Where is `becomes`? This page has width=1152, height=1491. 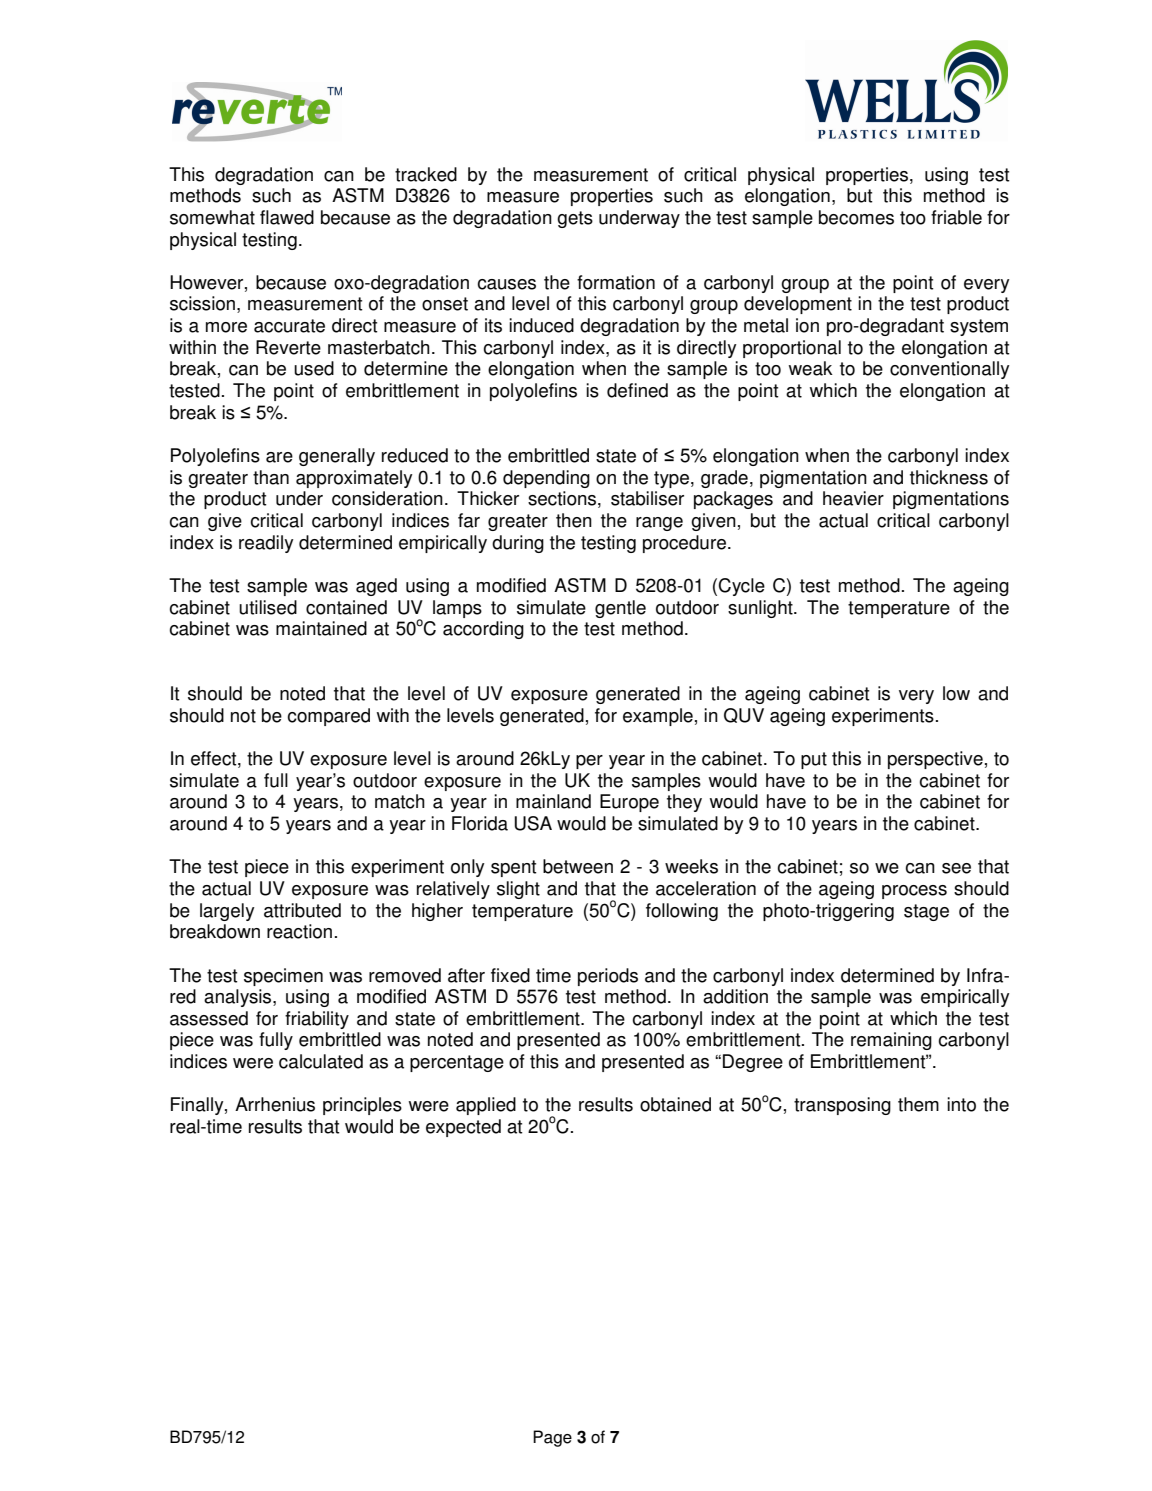 becomes is located at coordinates (856, 217).
